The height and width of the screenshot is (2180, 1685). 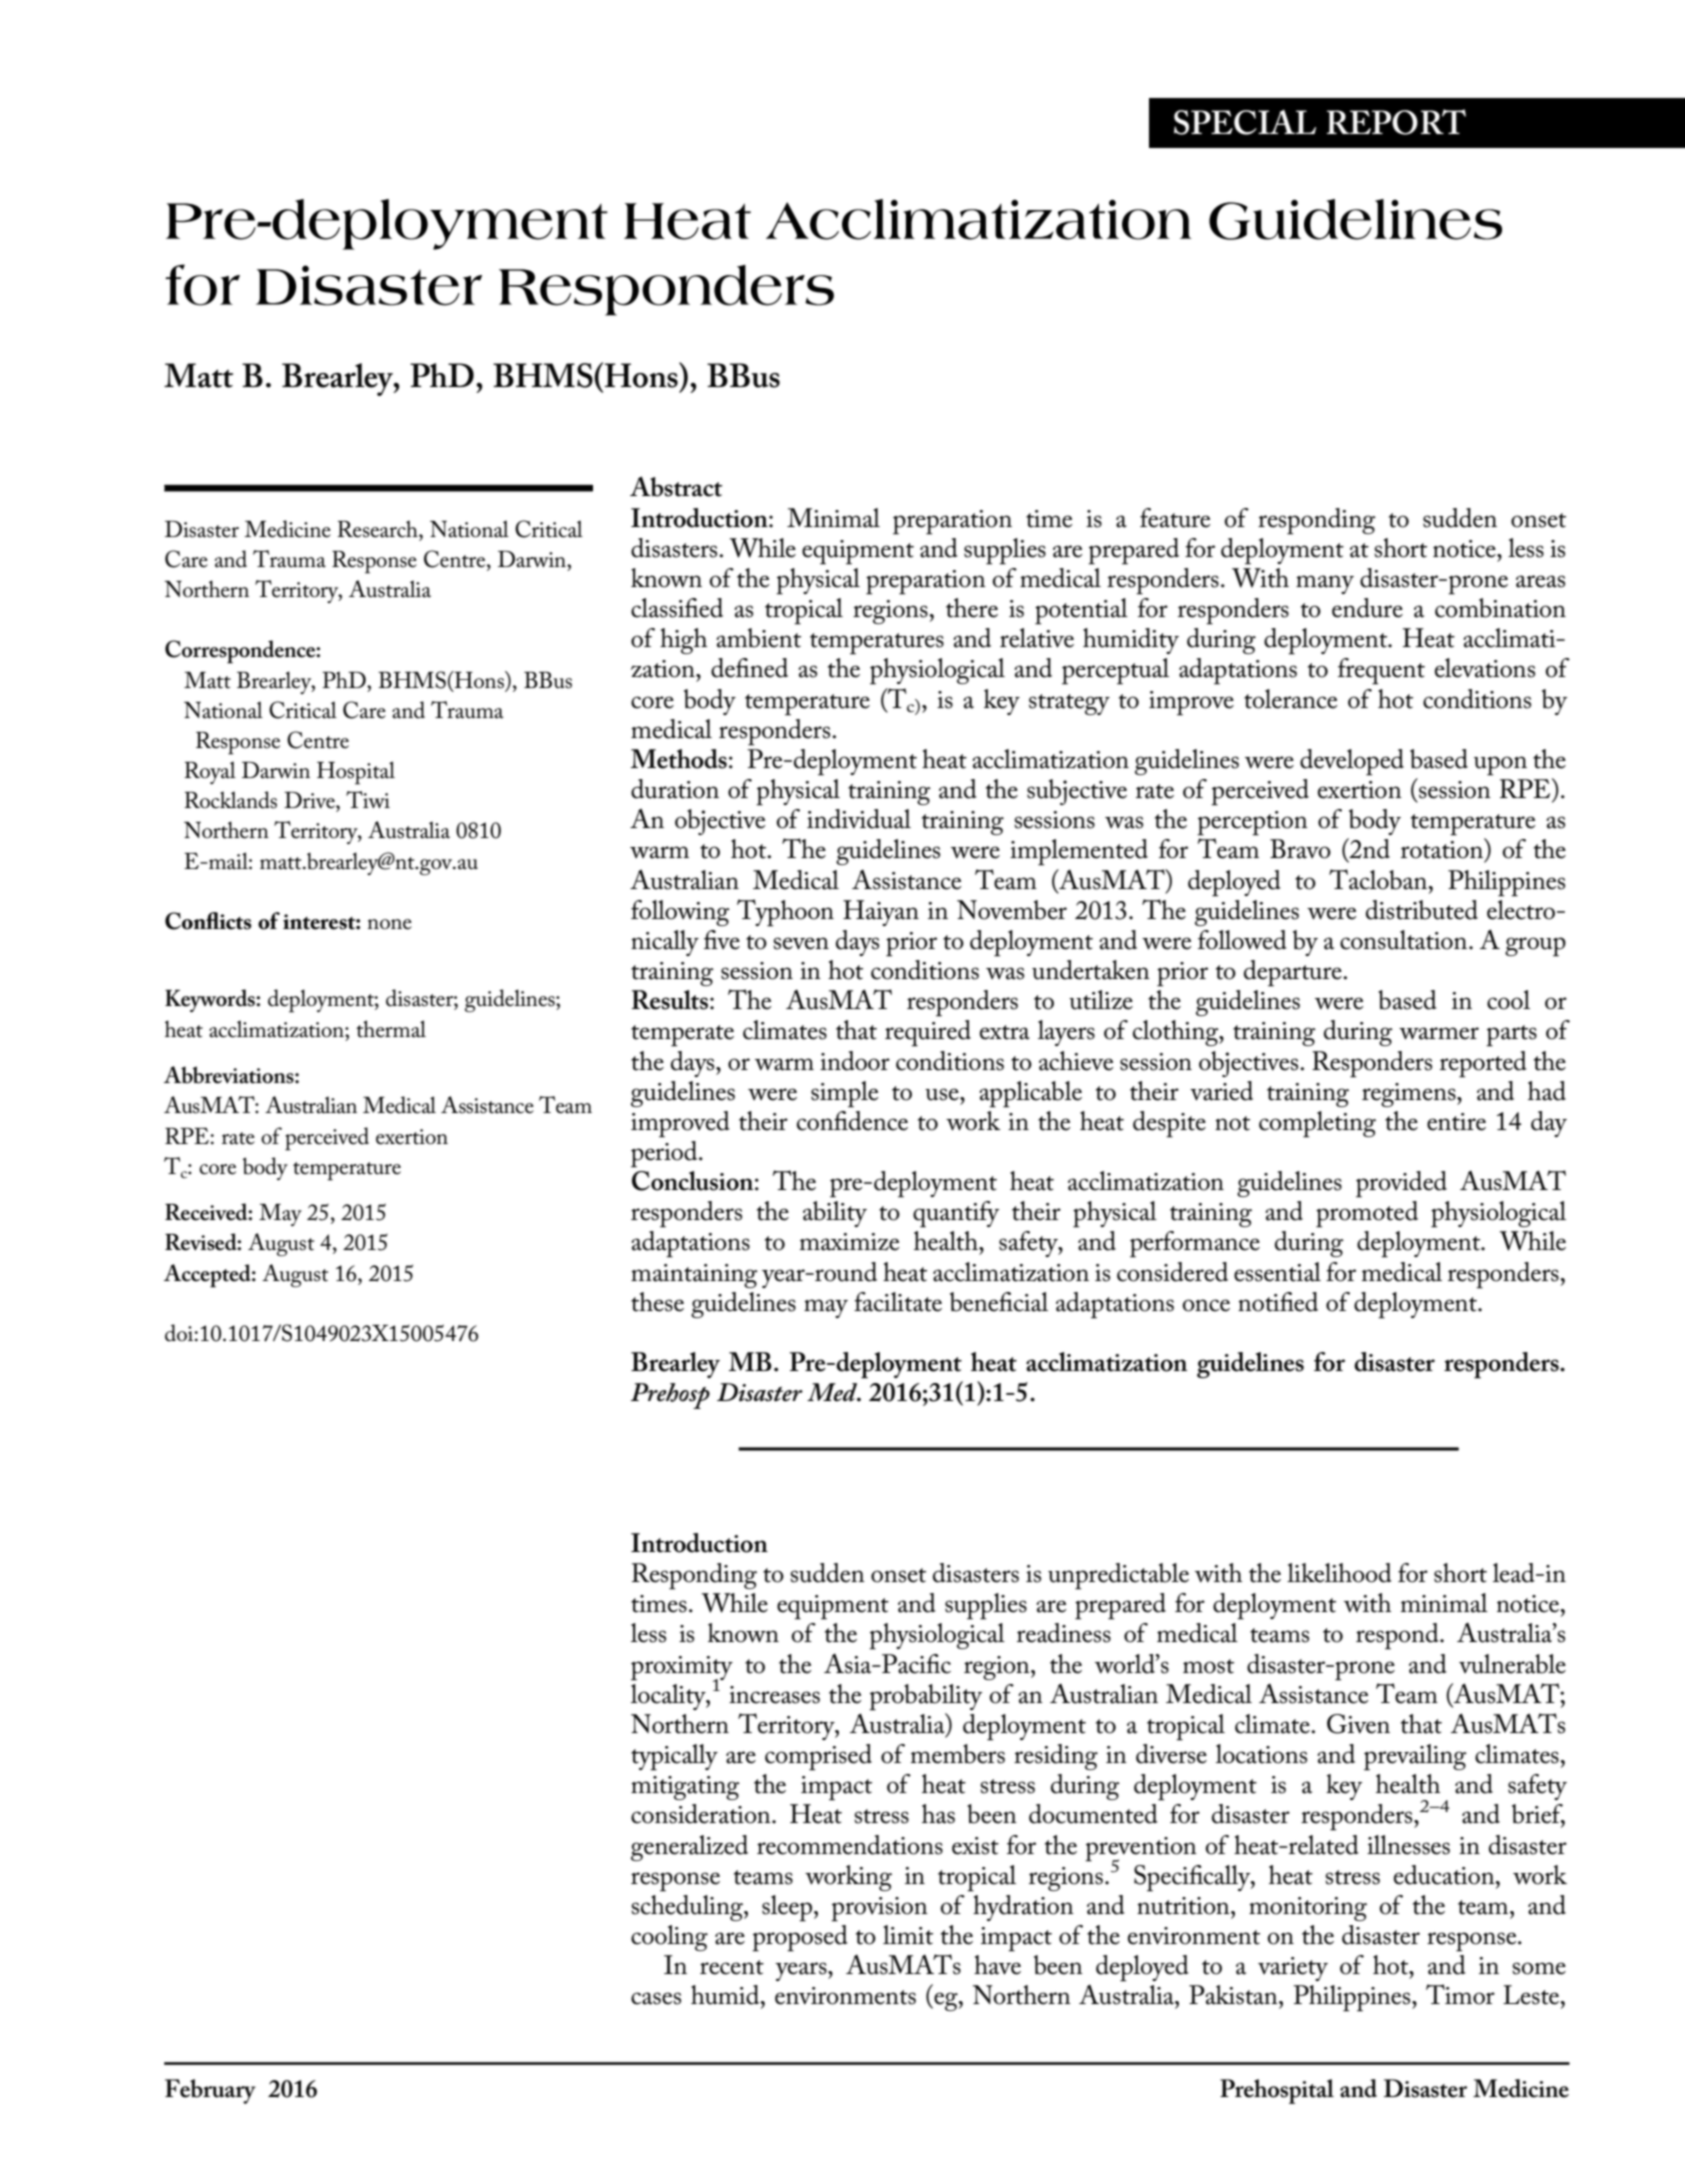 What do you see at coordinates (1245, 122) in the screenshot?
I see `SPECIAL` at bounding box center [1245, 122].
